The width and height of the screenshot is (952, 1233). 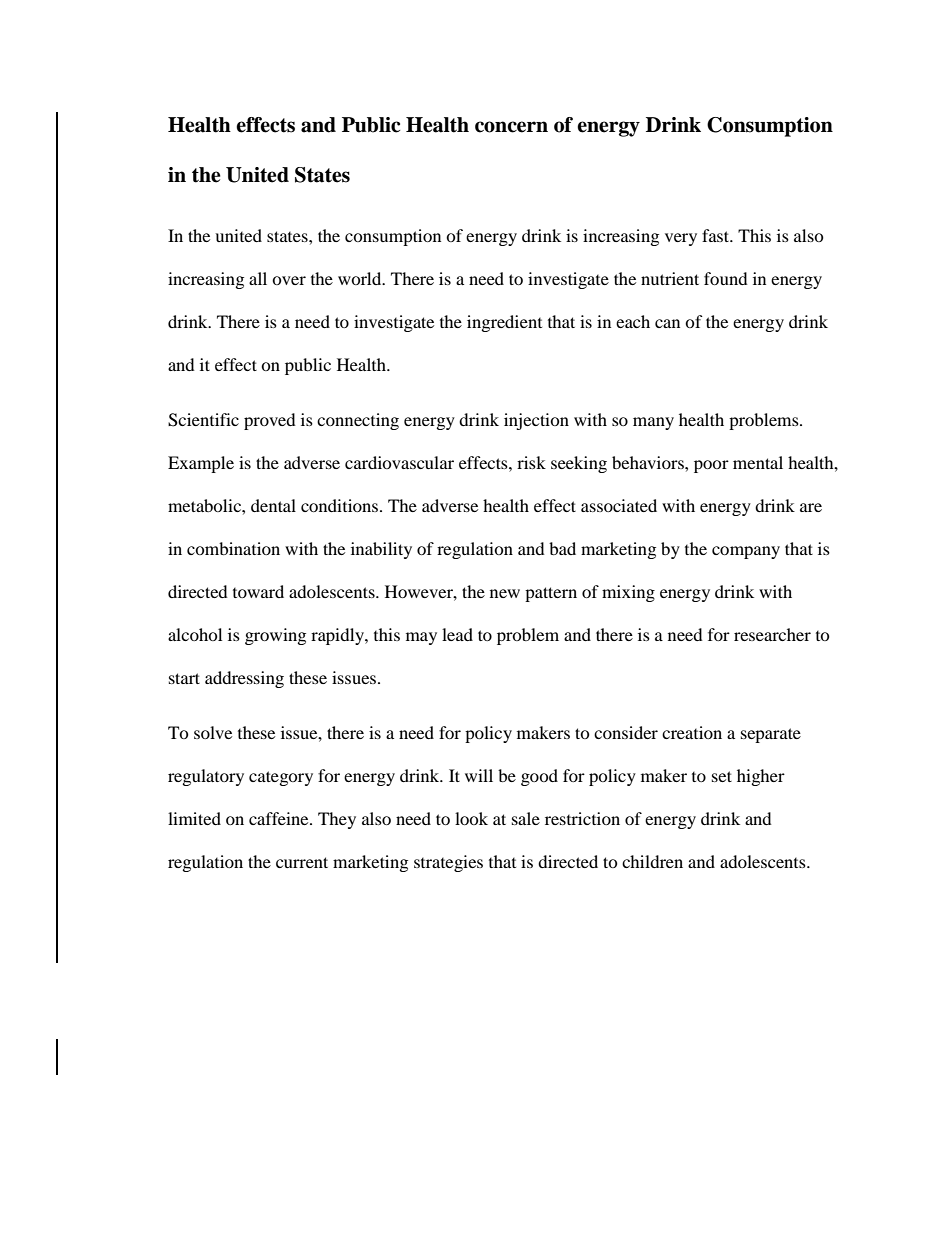 What do you see at coordinates (504, 323) in the screenshot?
I see `ingredient` at bounding box center [504, 323].
